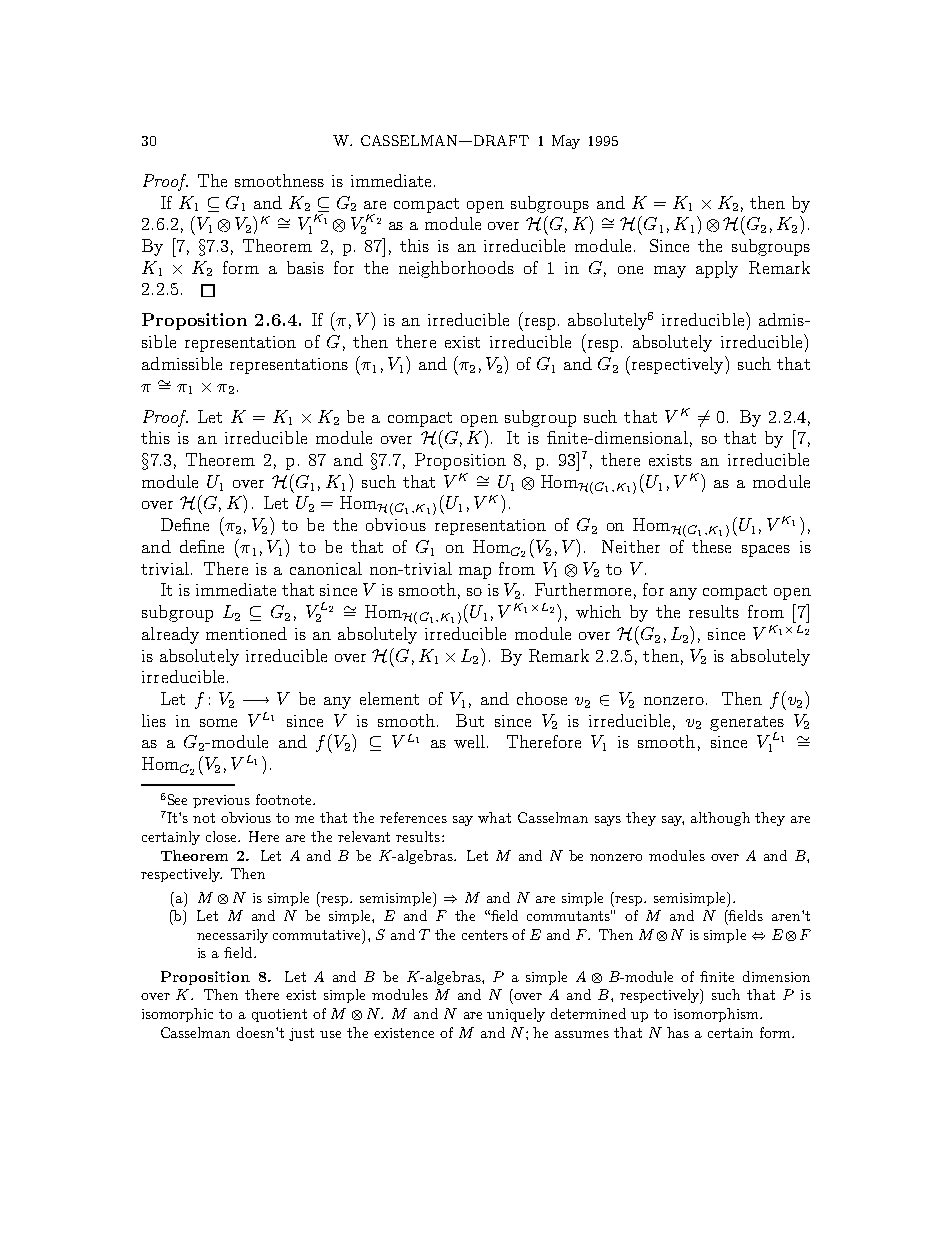  What do you see at coordinates (389, 698) in the screenshot?
I see `element` at bounding box center [389, 698].
